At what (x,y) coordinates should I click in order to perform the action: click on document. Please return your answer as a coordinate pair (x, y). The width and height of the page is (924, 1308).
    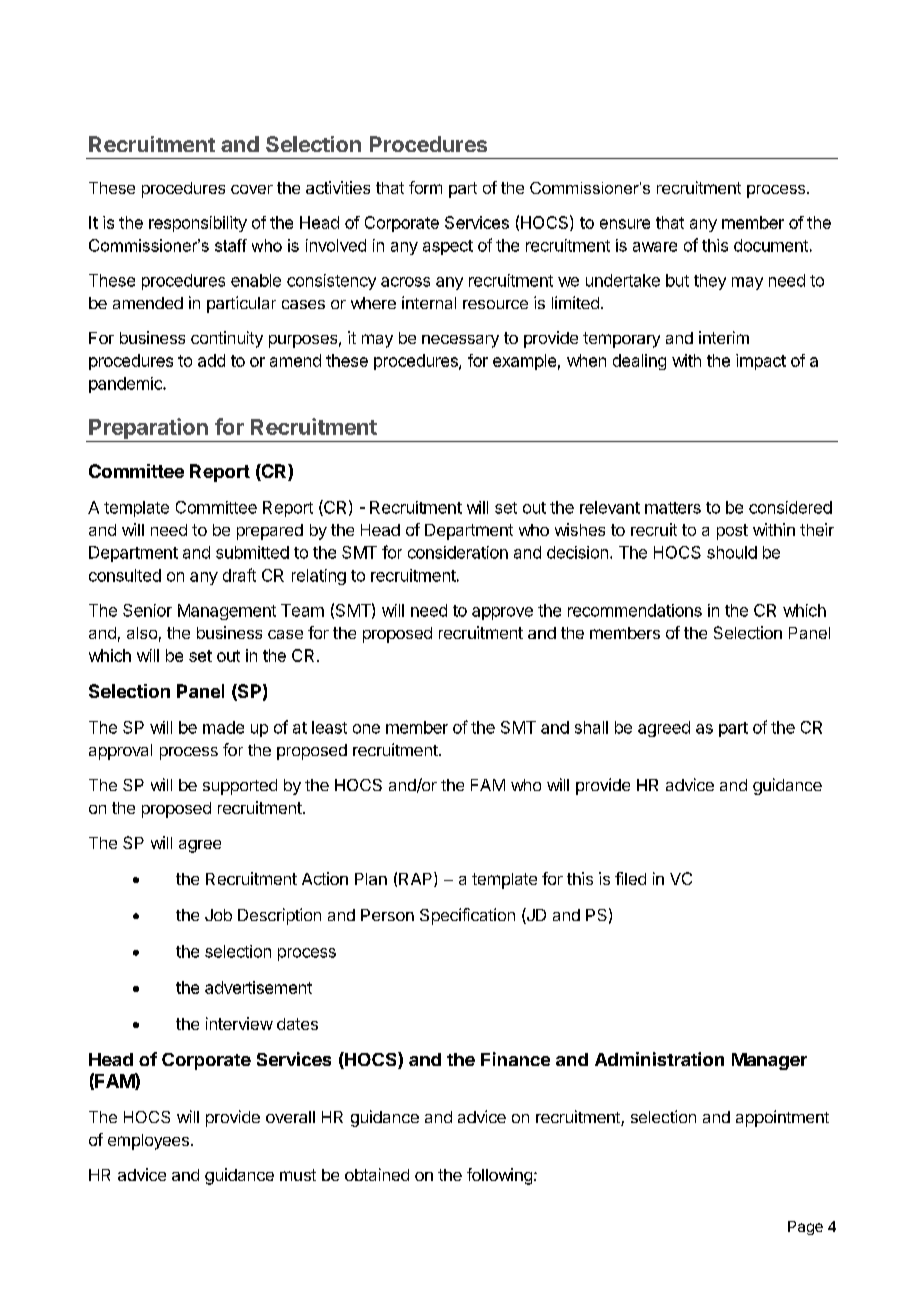
    Looking at the image, I should click on (771, 245).
